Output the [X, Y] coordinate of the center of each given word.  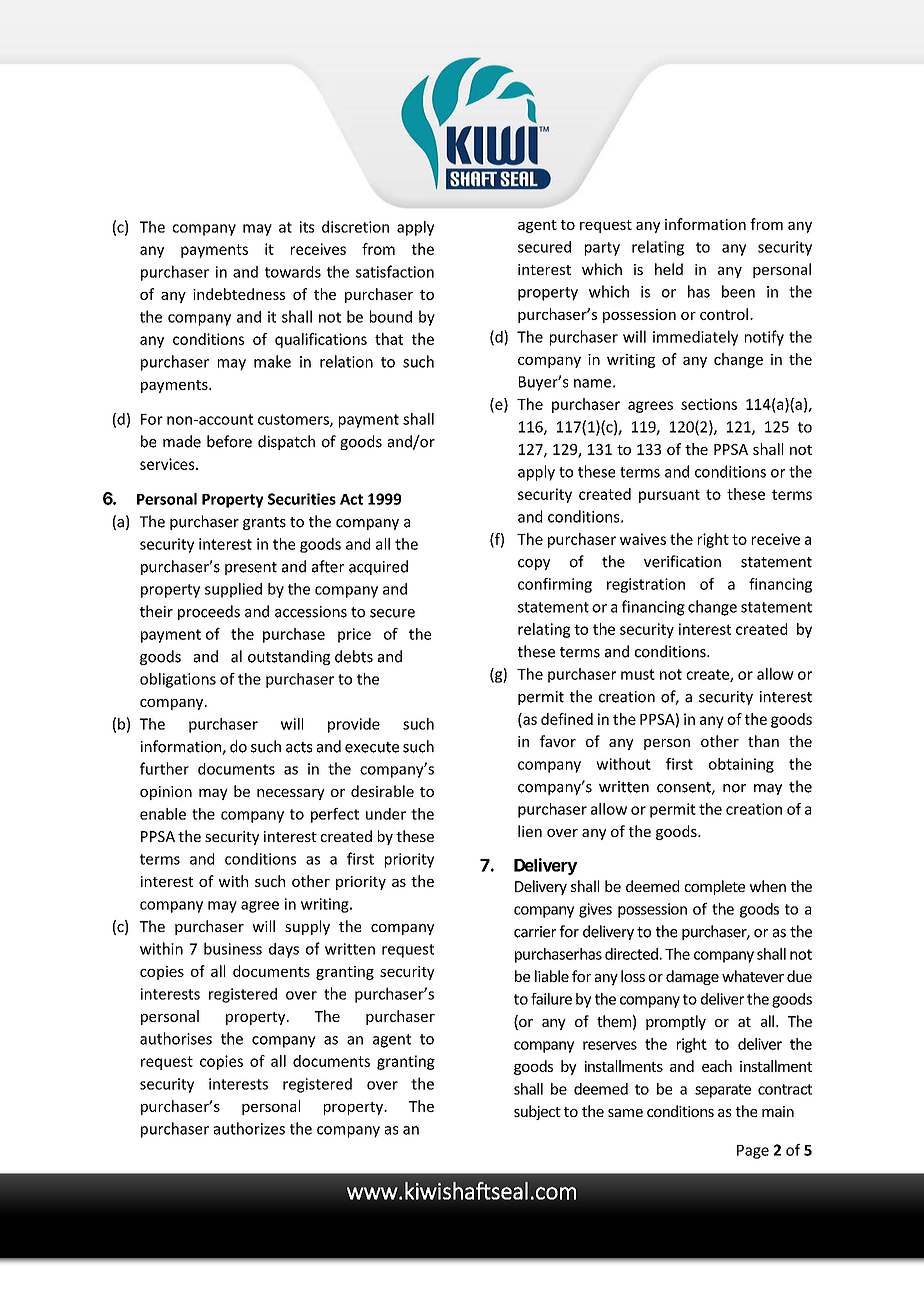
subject [537, 1112]
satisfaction [395, 271]
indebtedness [239, 294]
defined [567, 719]
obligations [178, 680]
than [763, 741]
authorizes [249, 1128]
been [738, 291]
